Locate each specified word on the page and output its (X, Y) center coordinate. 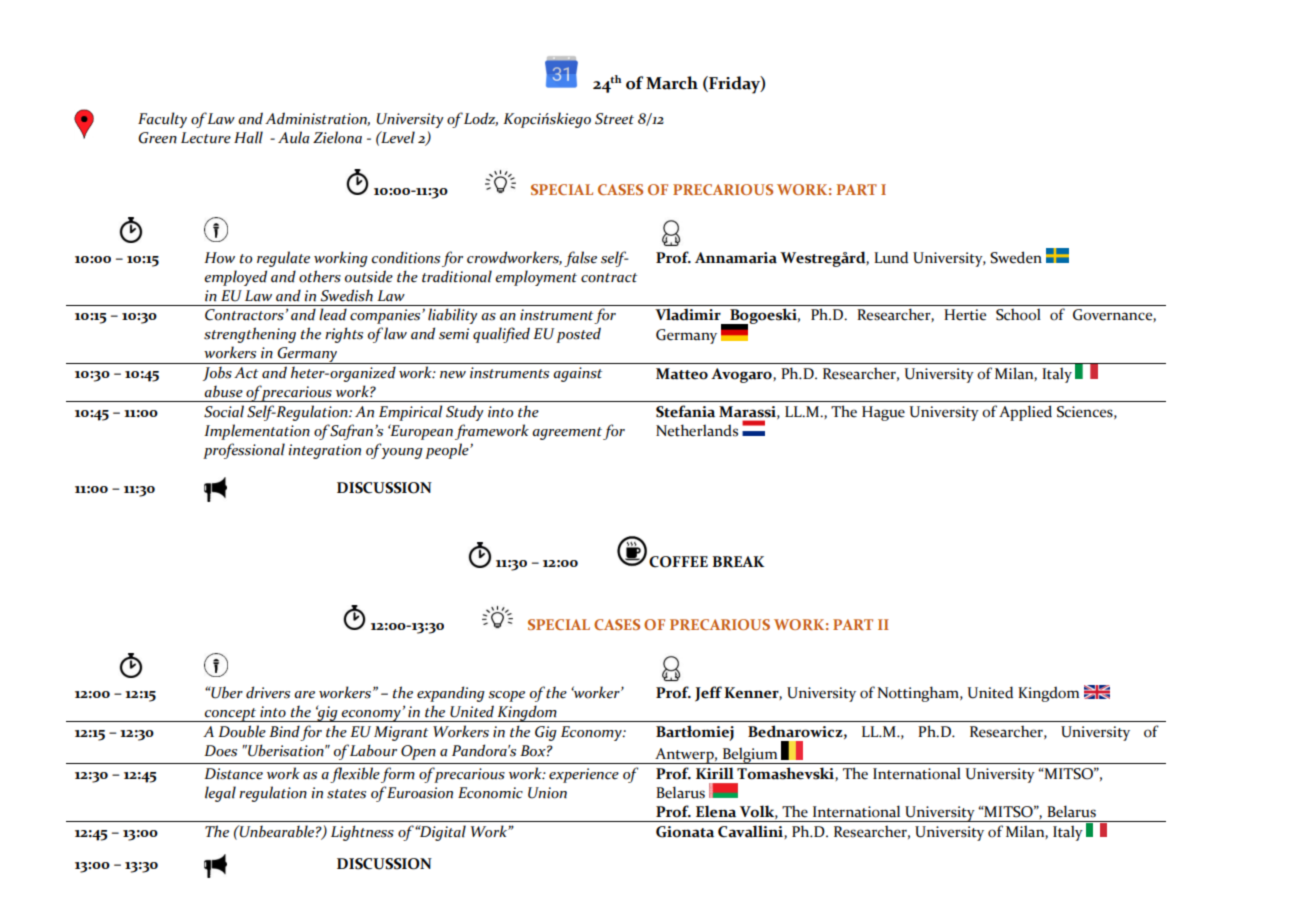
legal (220, 794)
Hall (248, 137)
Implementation (257, 432)
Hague (883, 413)
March (672, 83)
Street (614, 119)
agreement (567, 433)
